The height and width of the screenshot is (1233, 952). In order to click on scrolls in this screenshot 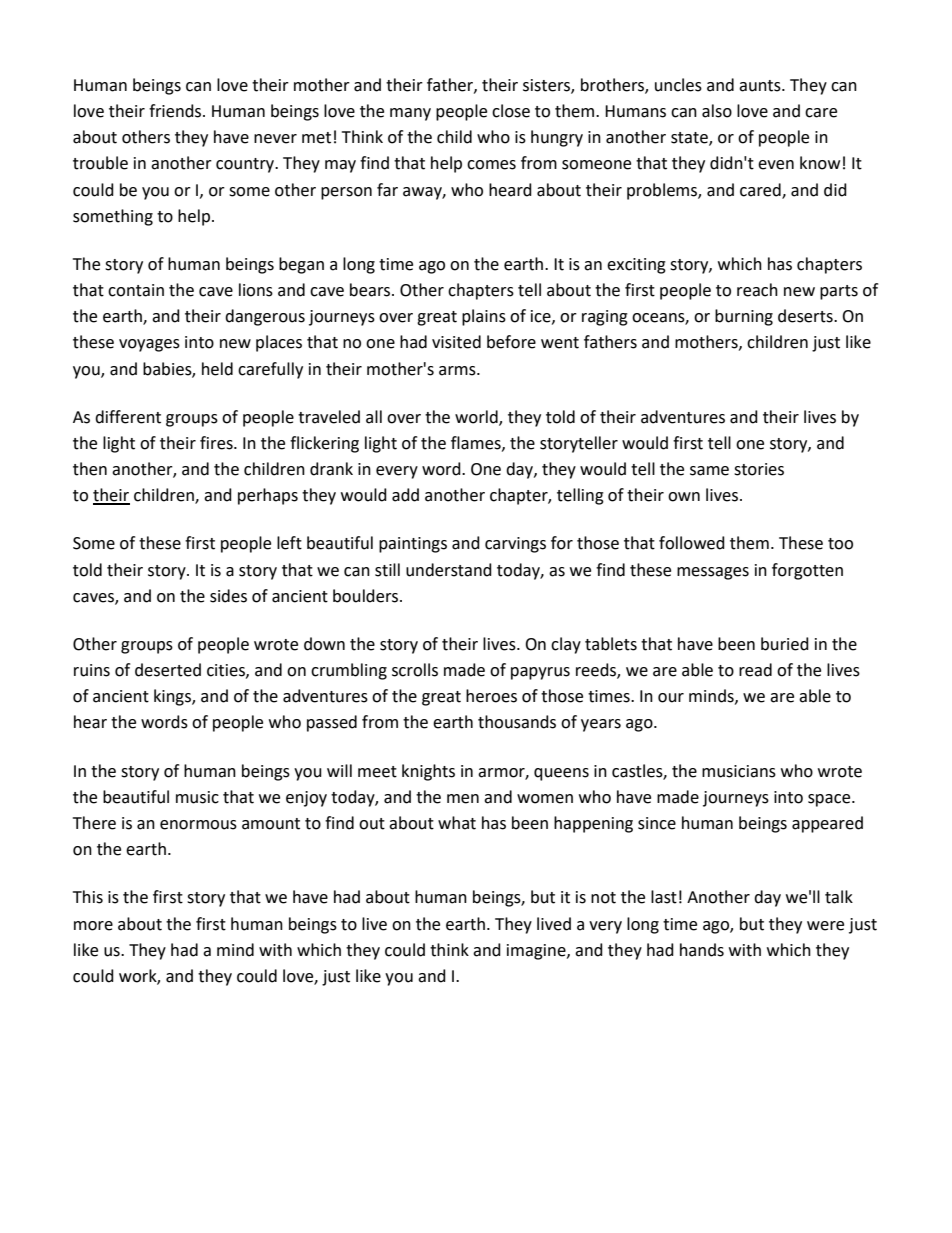, I will do `click(415, 670)`.
